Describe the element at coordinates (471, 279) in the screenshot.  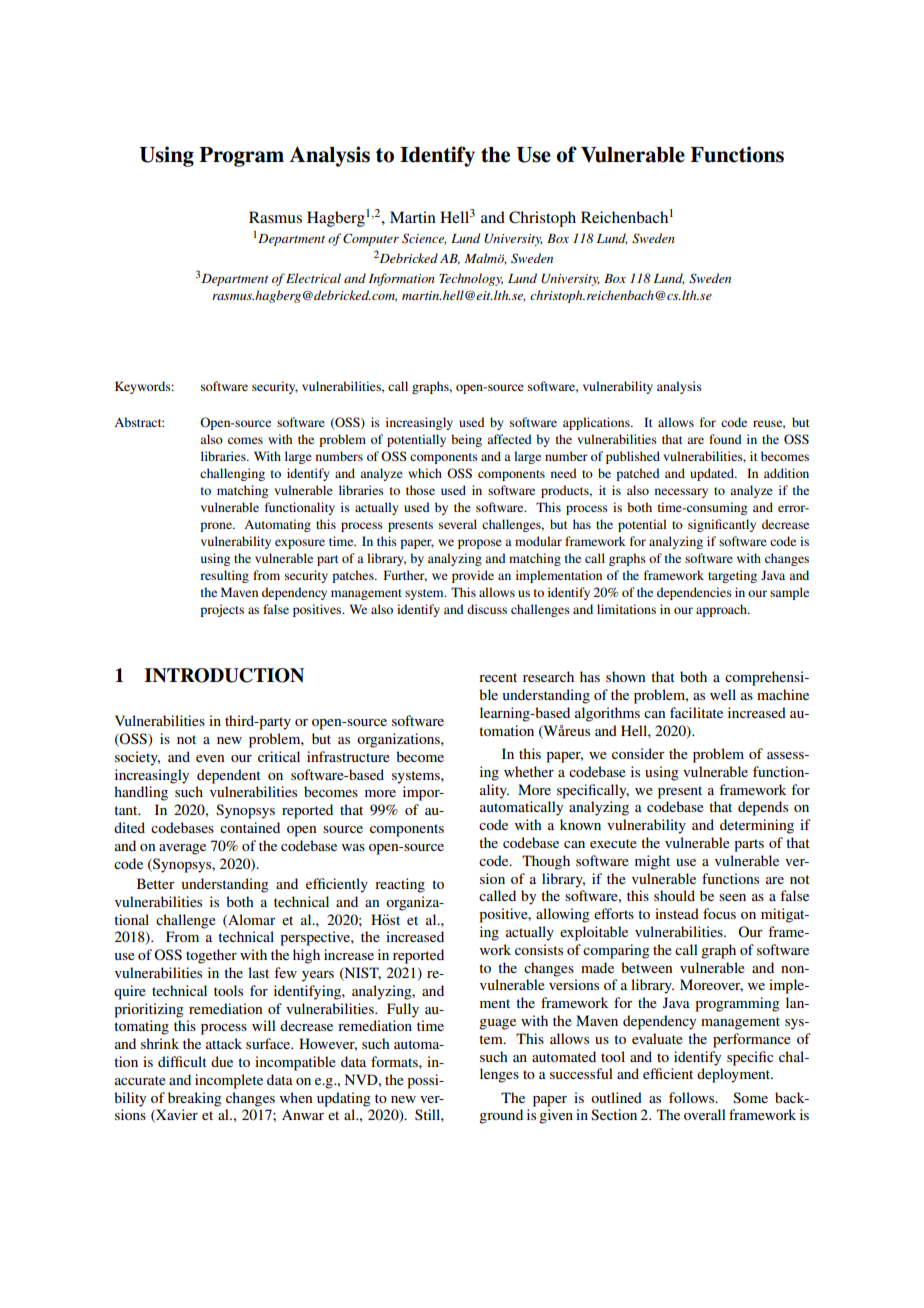
I see `Technology` at that location.
